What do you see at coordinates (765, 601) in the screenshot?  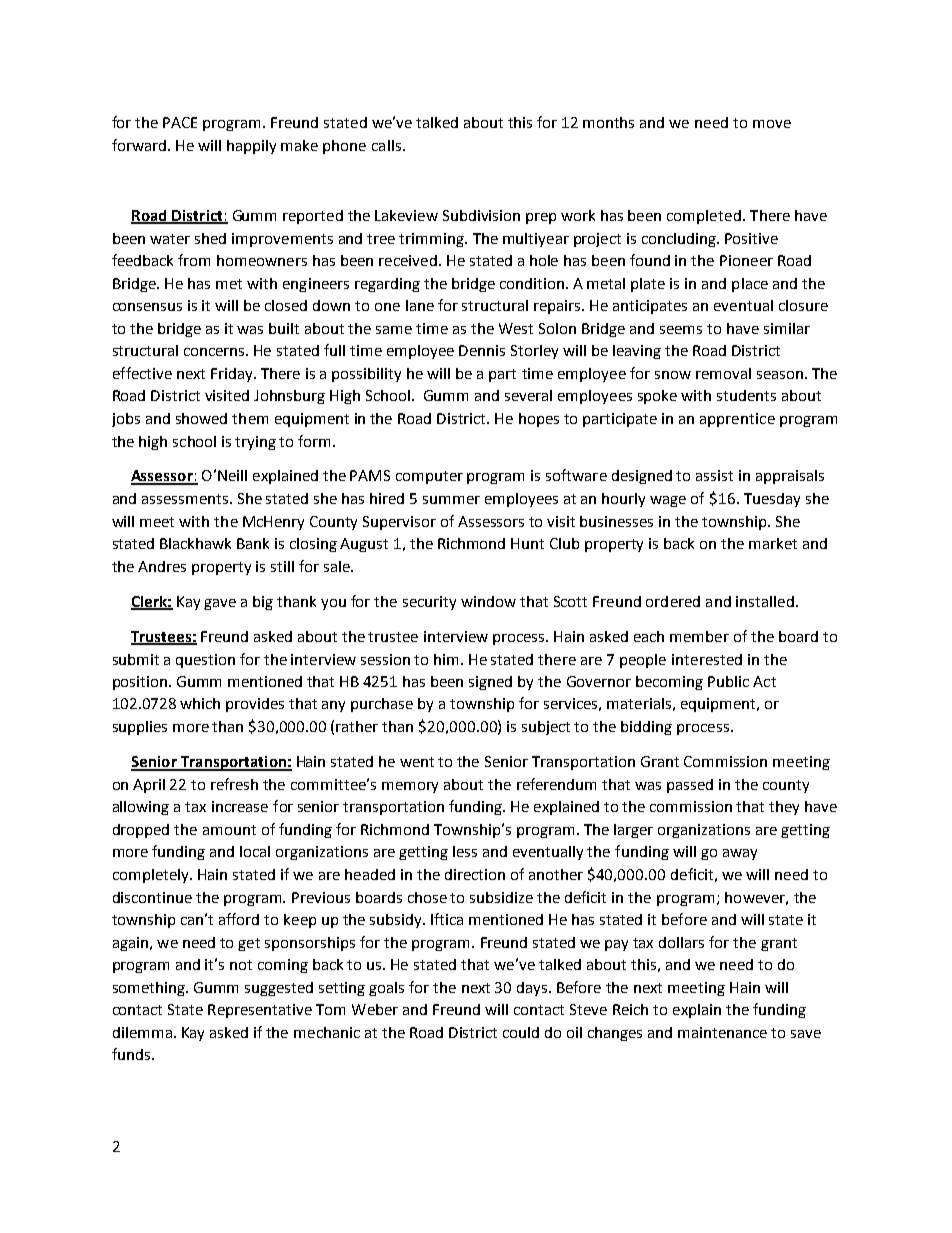 I see `installed` at bounding box center [765, 601].
